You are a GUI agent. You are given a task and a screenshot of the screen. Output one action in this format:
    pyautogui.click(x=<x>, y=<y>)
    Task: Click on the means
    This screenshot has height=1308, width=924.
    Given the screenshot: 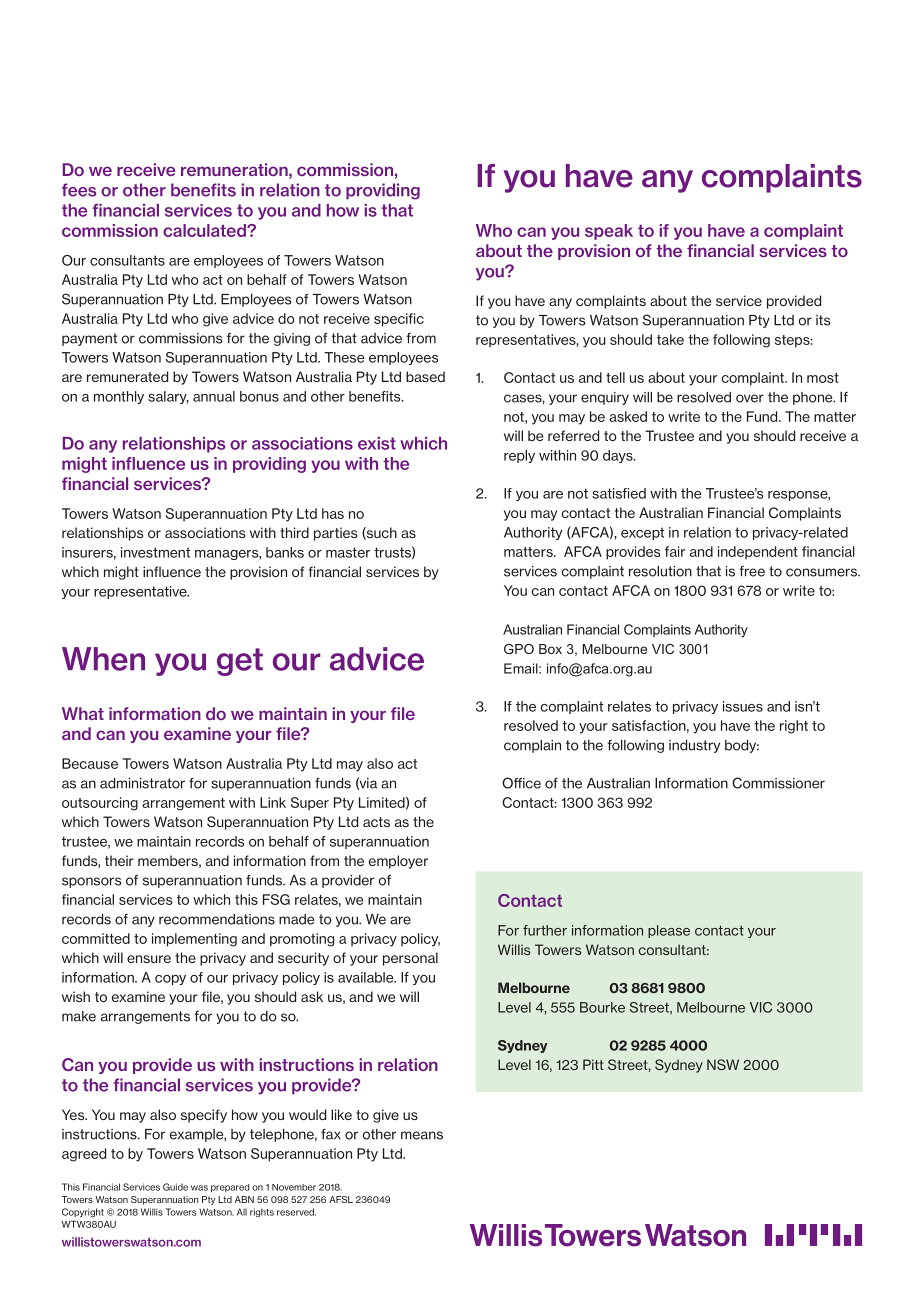 What is the action you would take?
    pyautogui.click(x=422, y=1135)
